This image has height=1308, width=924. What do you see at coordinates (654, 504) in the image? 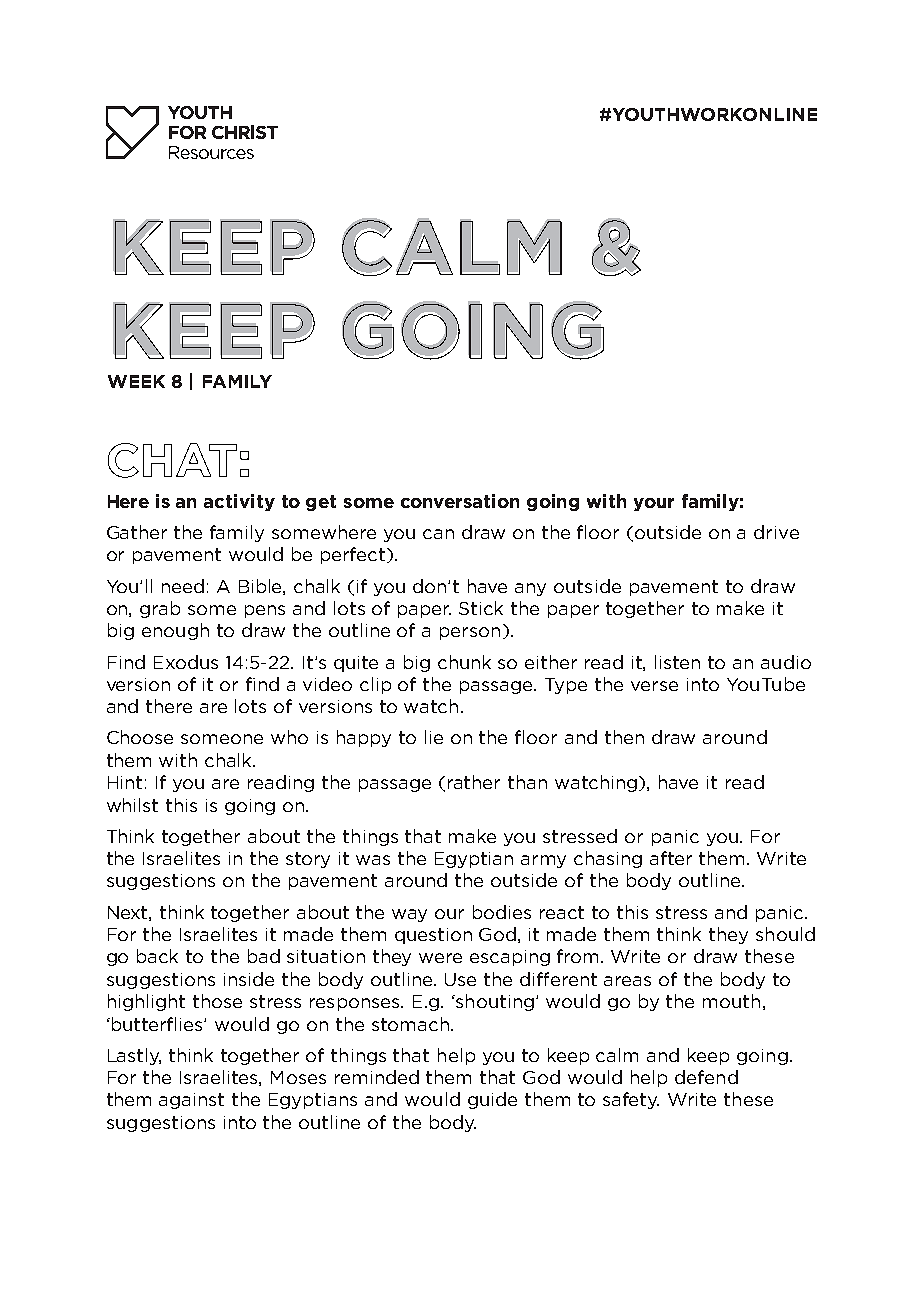
I see `your` at bounding box center [654, 504].
